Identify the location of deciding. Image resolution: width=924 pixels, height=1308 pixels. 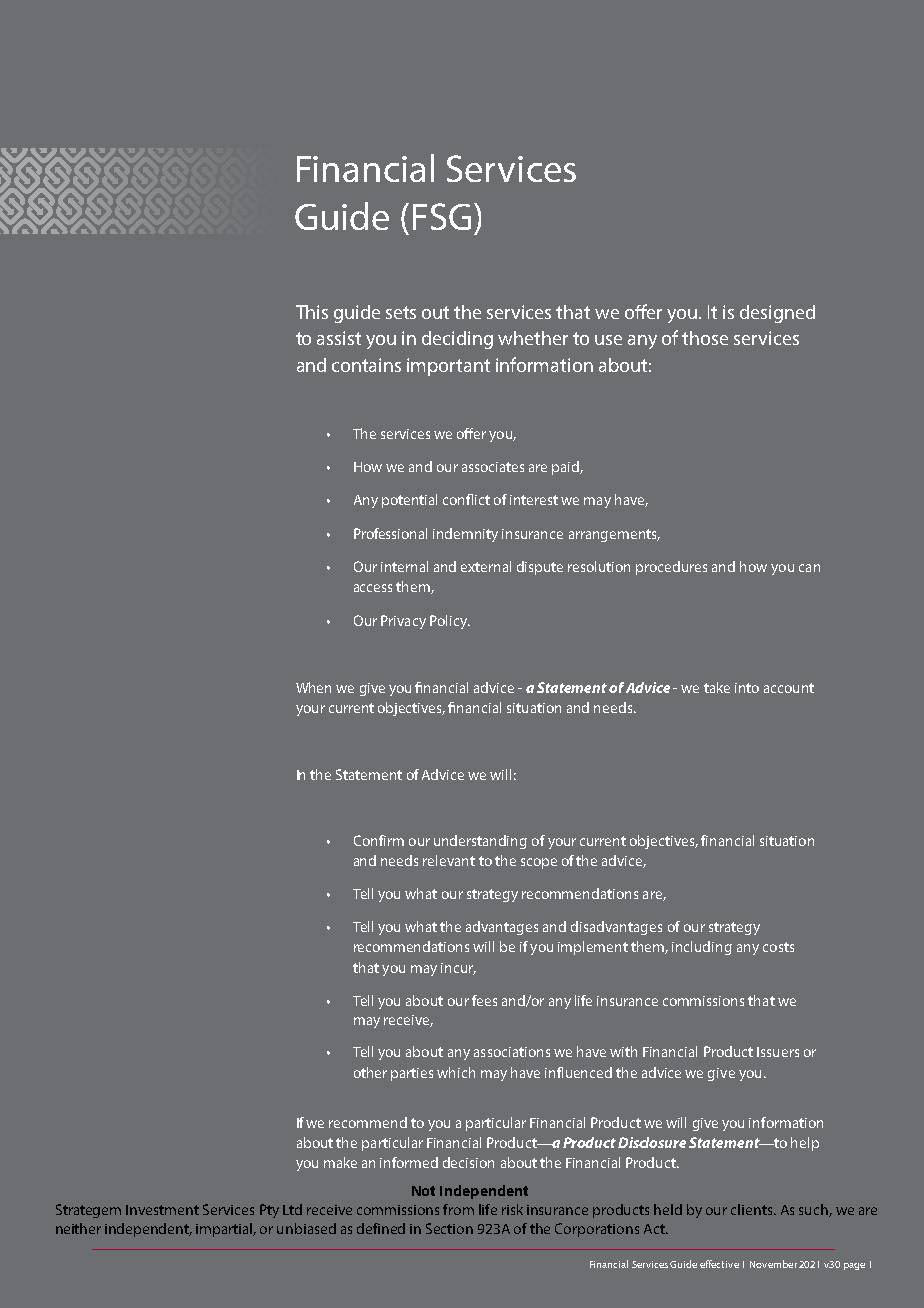
(457, 340).
